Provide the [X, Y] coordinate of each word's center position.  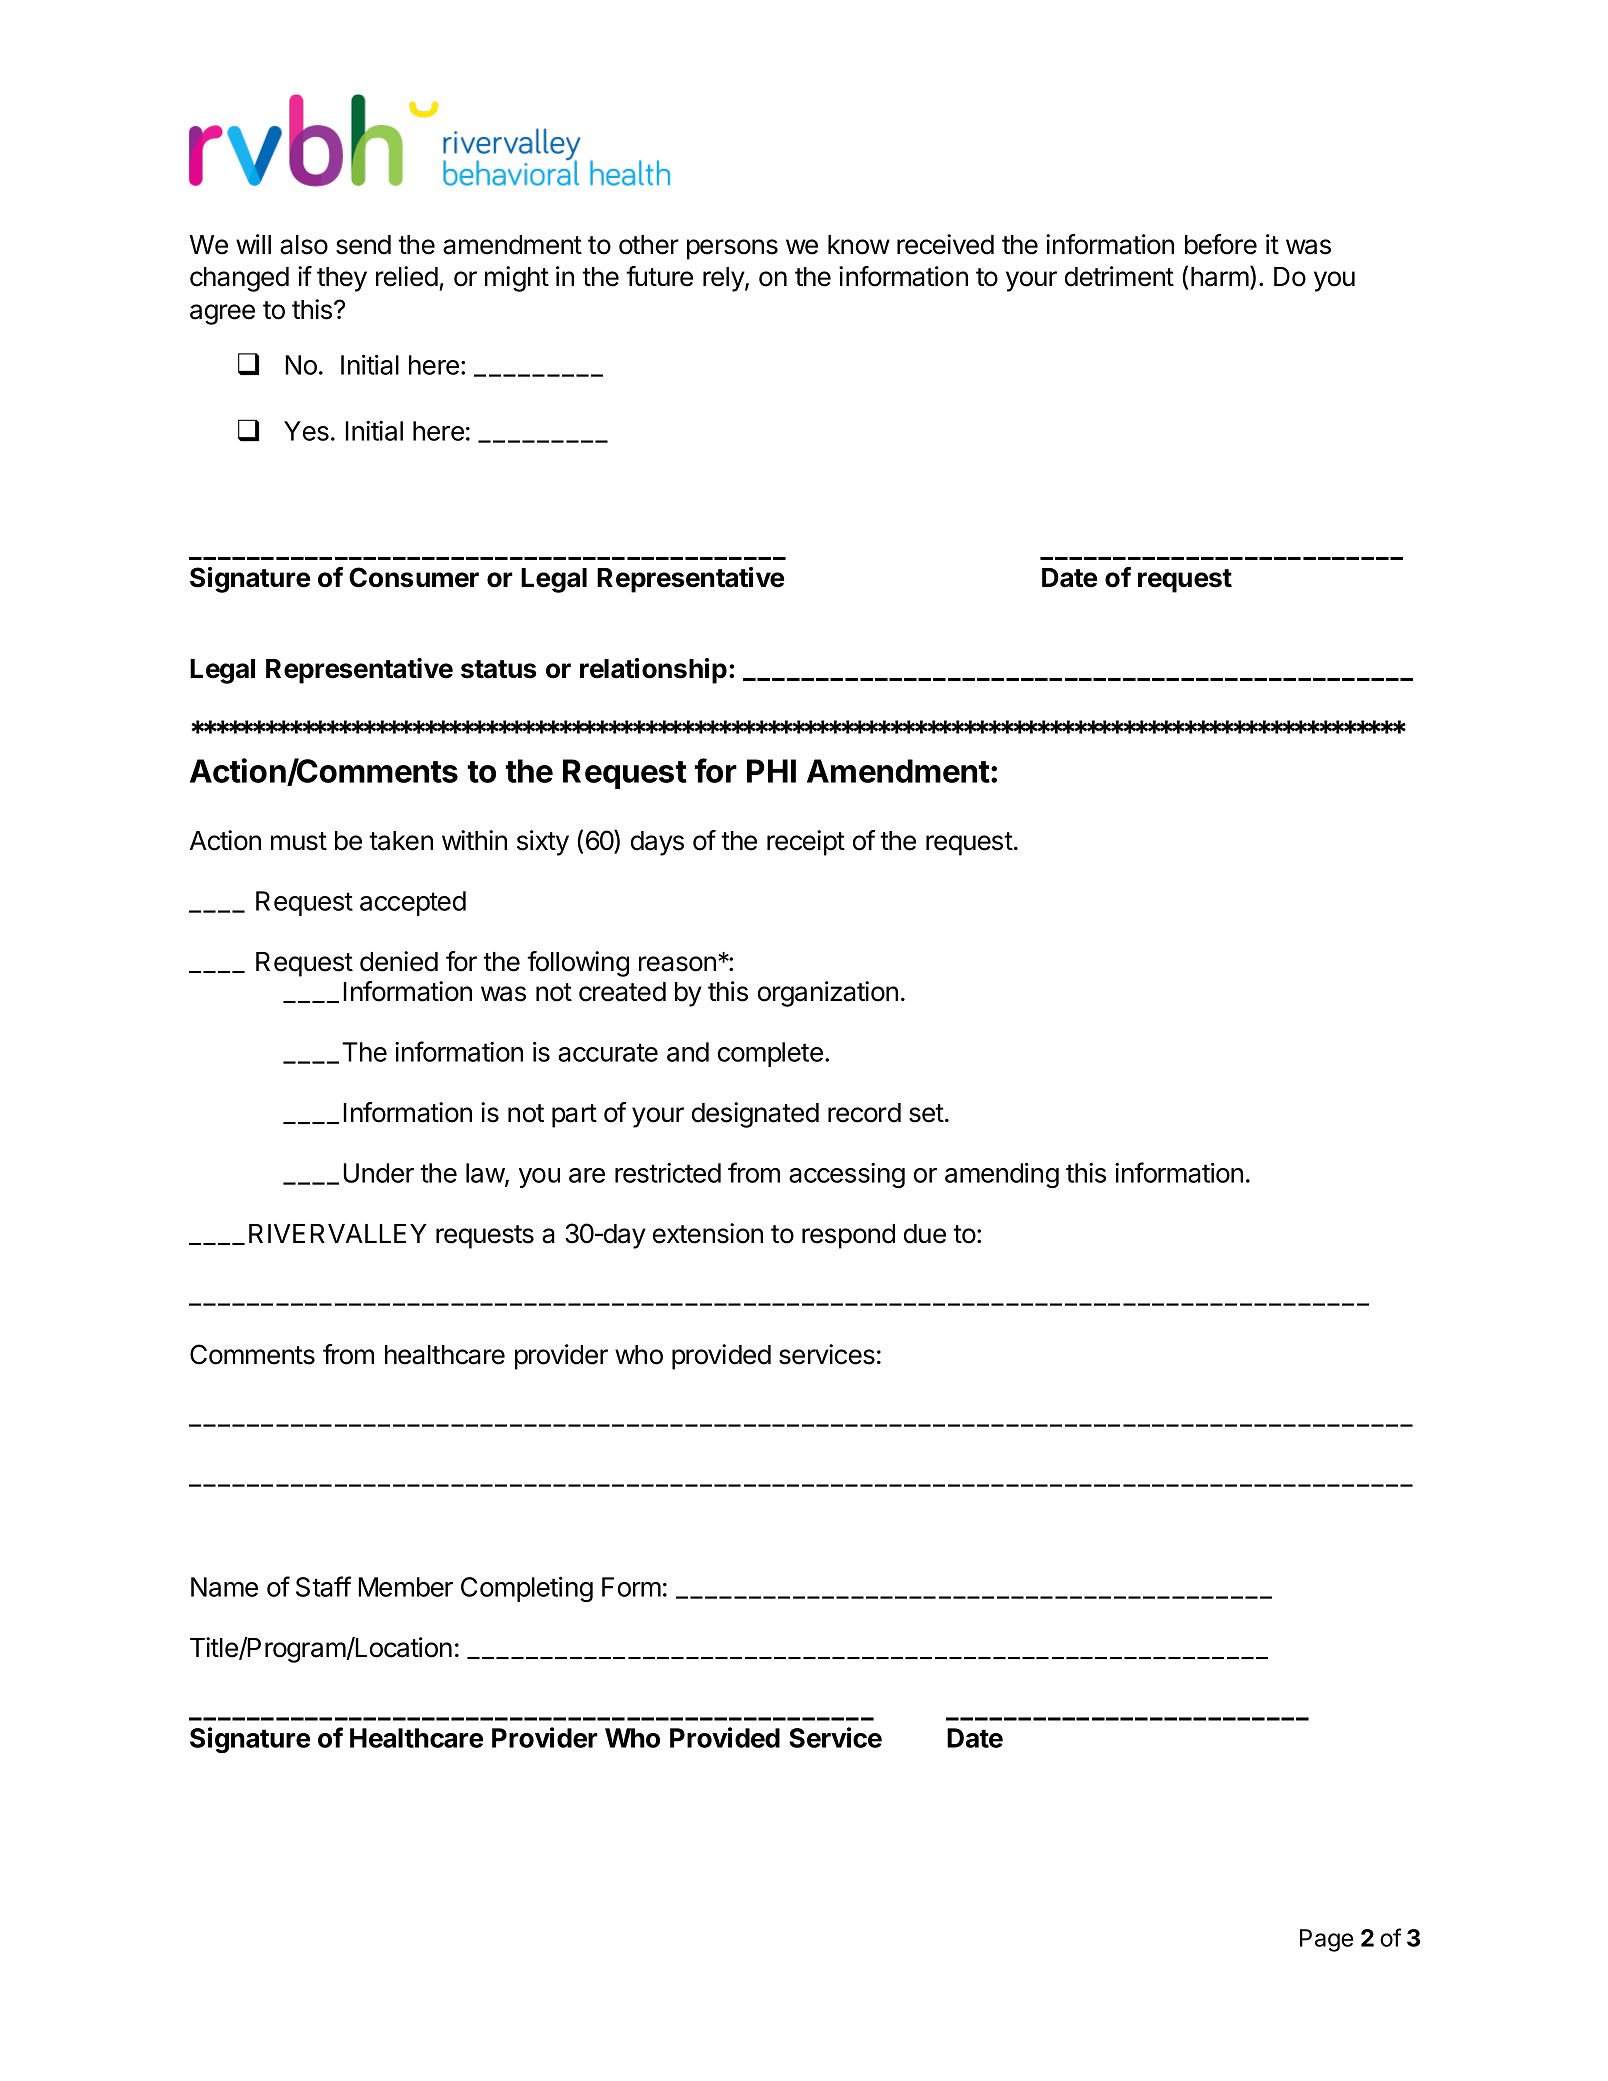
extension [708, 1233]
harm [1220, 277]
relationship [653, 671]
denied [399, 961]
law [486, 1174]
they [342, 279]
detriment [1119, 276]
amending [1002, 1175]
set [926, 1113]
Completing [527, 1589]
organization [828, 994]
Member [405, 1587]
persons [732, 249]
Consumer [414, 577]
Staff [323, 1586]
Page [1326, 1940]
